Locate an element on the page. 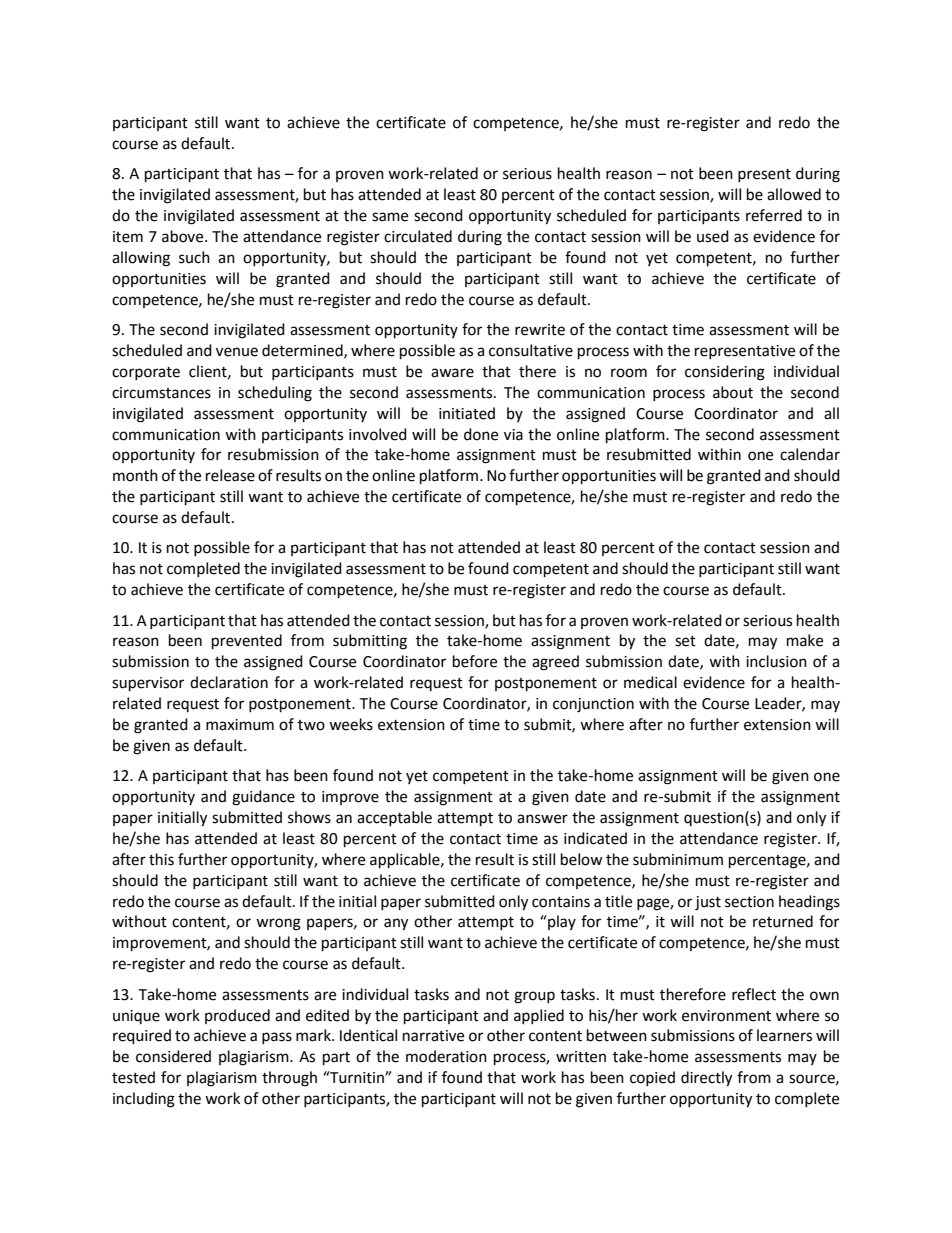  circulated is located at coordinates (418, 236).
